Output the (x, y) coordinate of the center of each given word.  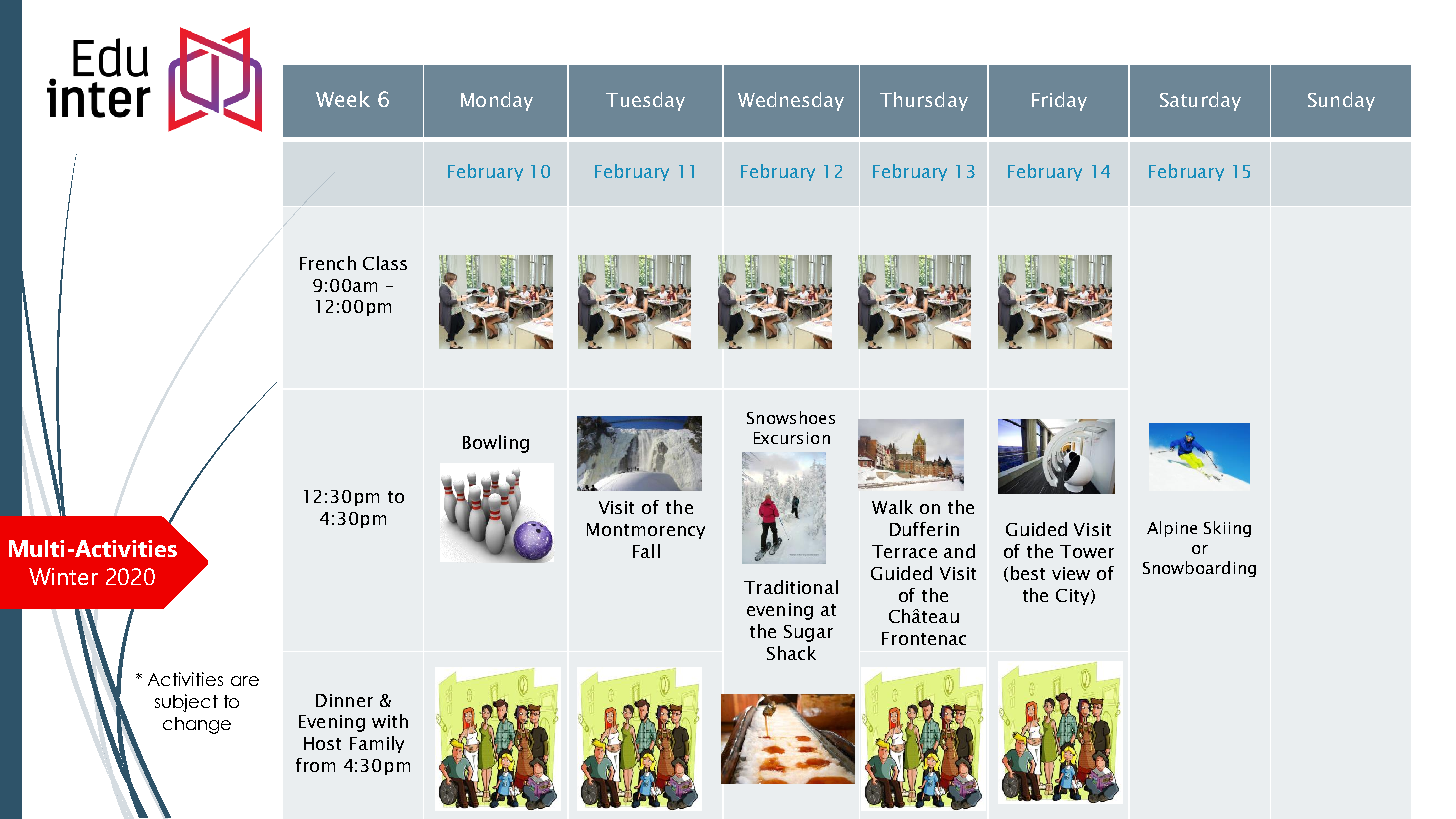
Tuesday (645, 101)
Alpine (1172, 529)
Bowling (496, 444)
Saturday (1200, 101)
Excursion (792, 438)
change (197, 725)
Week (343, 99)
